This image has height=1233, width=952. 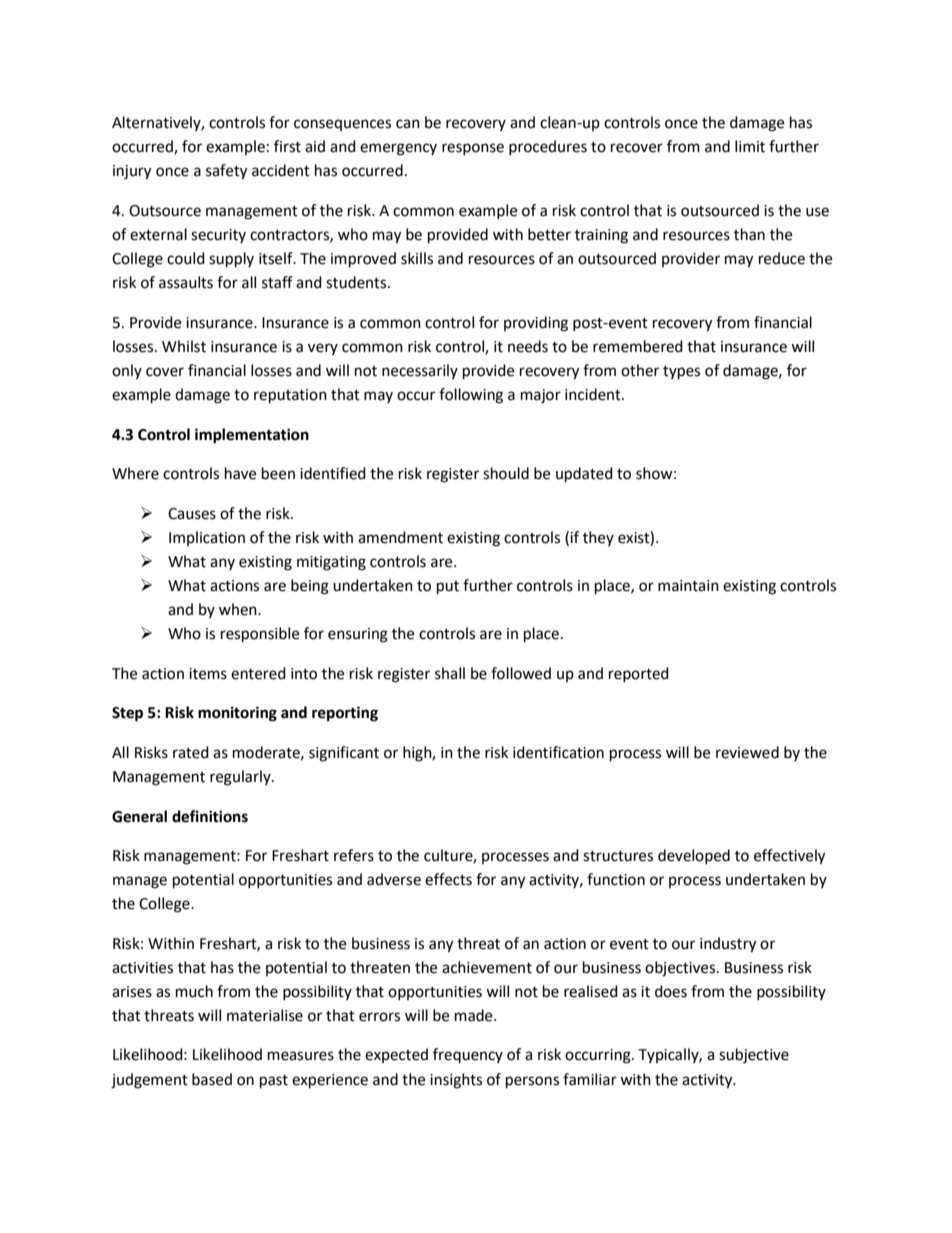 I want to click on maintain, so click(x=688, y=586).
